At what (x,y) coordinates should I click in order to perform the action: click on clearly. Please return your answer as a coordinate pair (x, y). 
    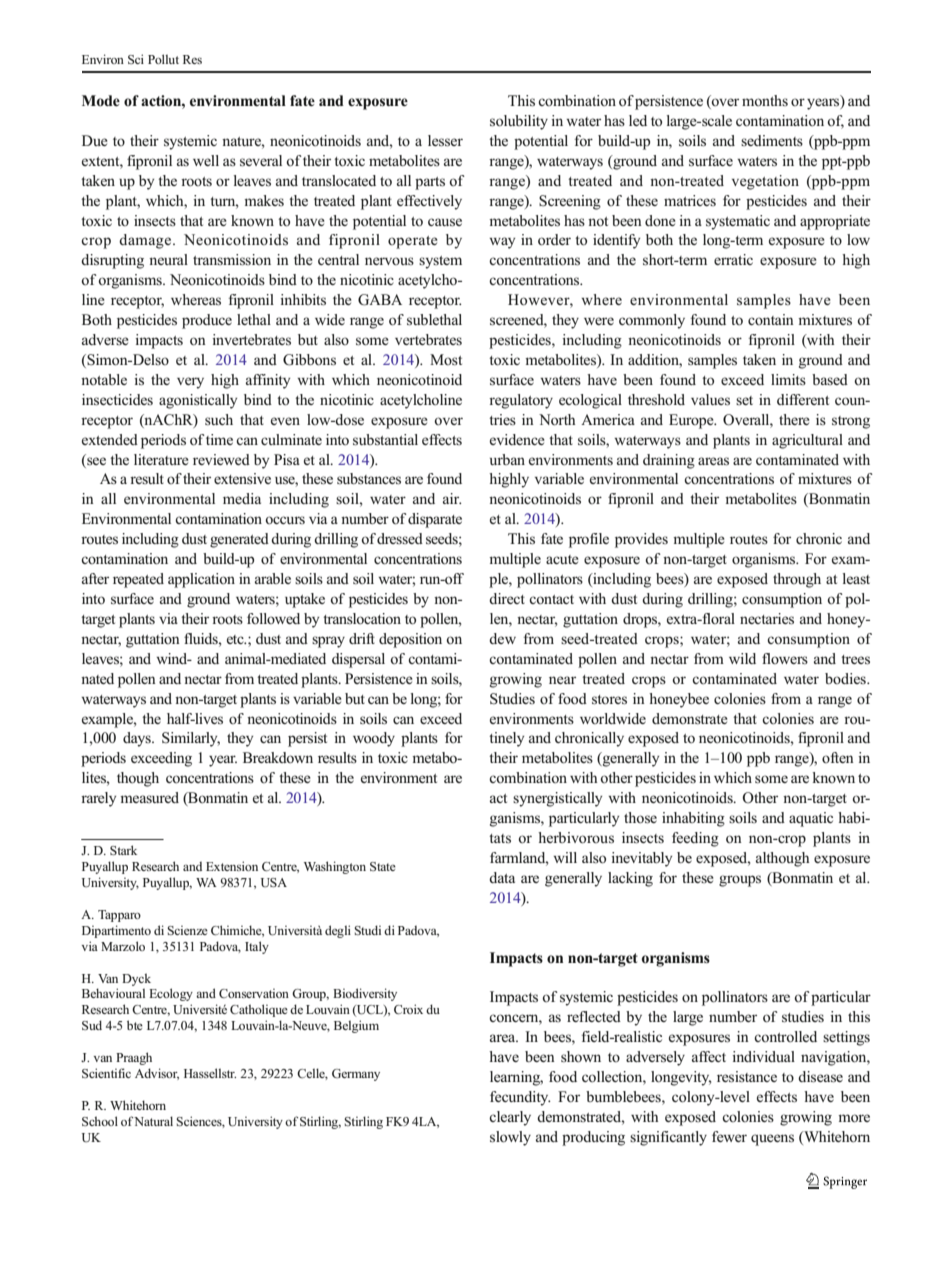
    Looking at the image, I should click on (510, 1118).
